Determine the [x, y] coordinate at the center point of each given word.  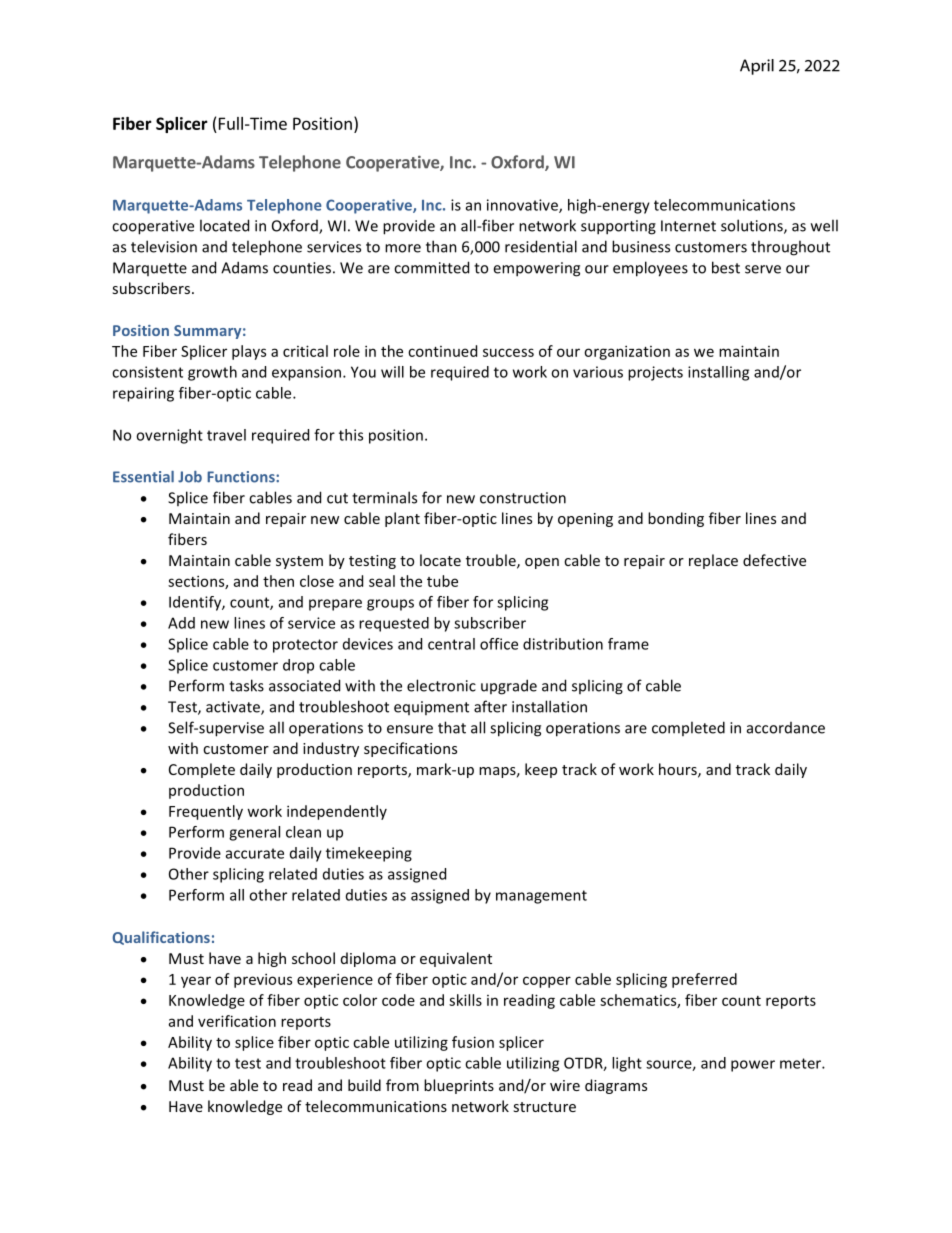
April [757, 67]
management [541, 897]
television [164, 246]
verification [237, 1021]
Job [190, 477]
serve [763, 269]
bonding [676, 519]
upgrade [509, 687]
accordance [786, 728]
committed [431, 267]
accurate [255, 853]
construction [523, 498]
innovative [523, 206]
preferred [704, 980]
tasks [246, 685]
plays [249, 352]
